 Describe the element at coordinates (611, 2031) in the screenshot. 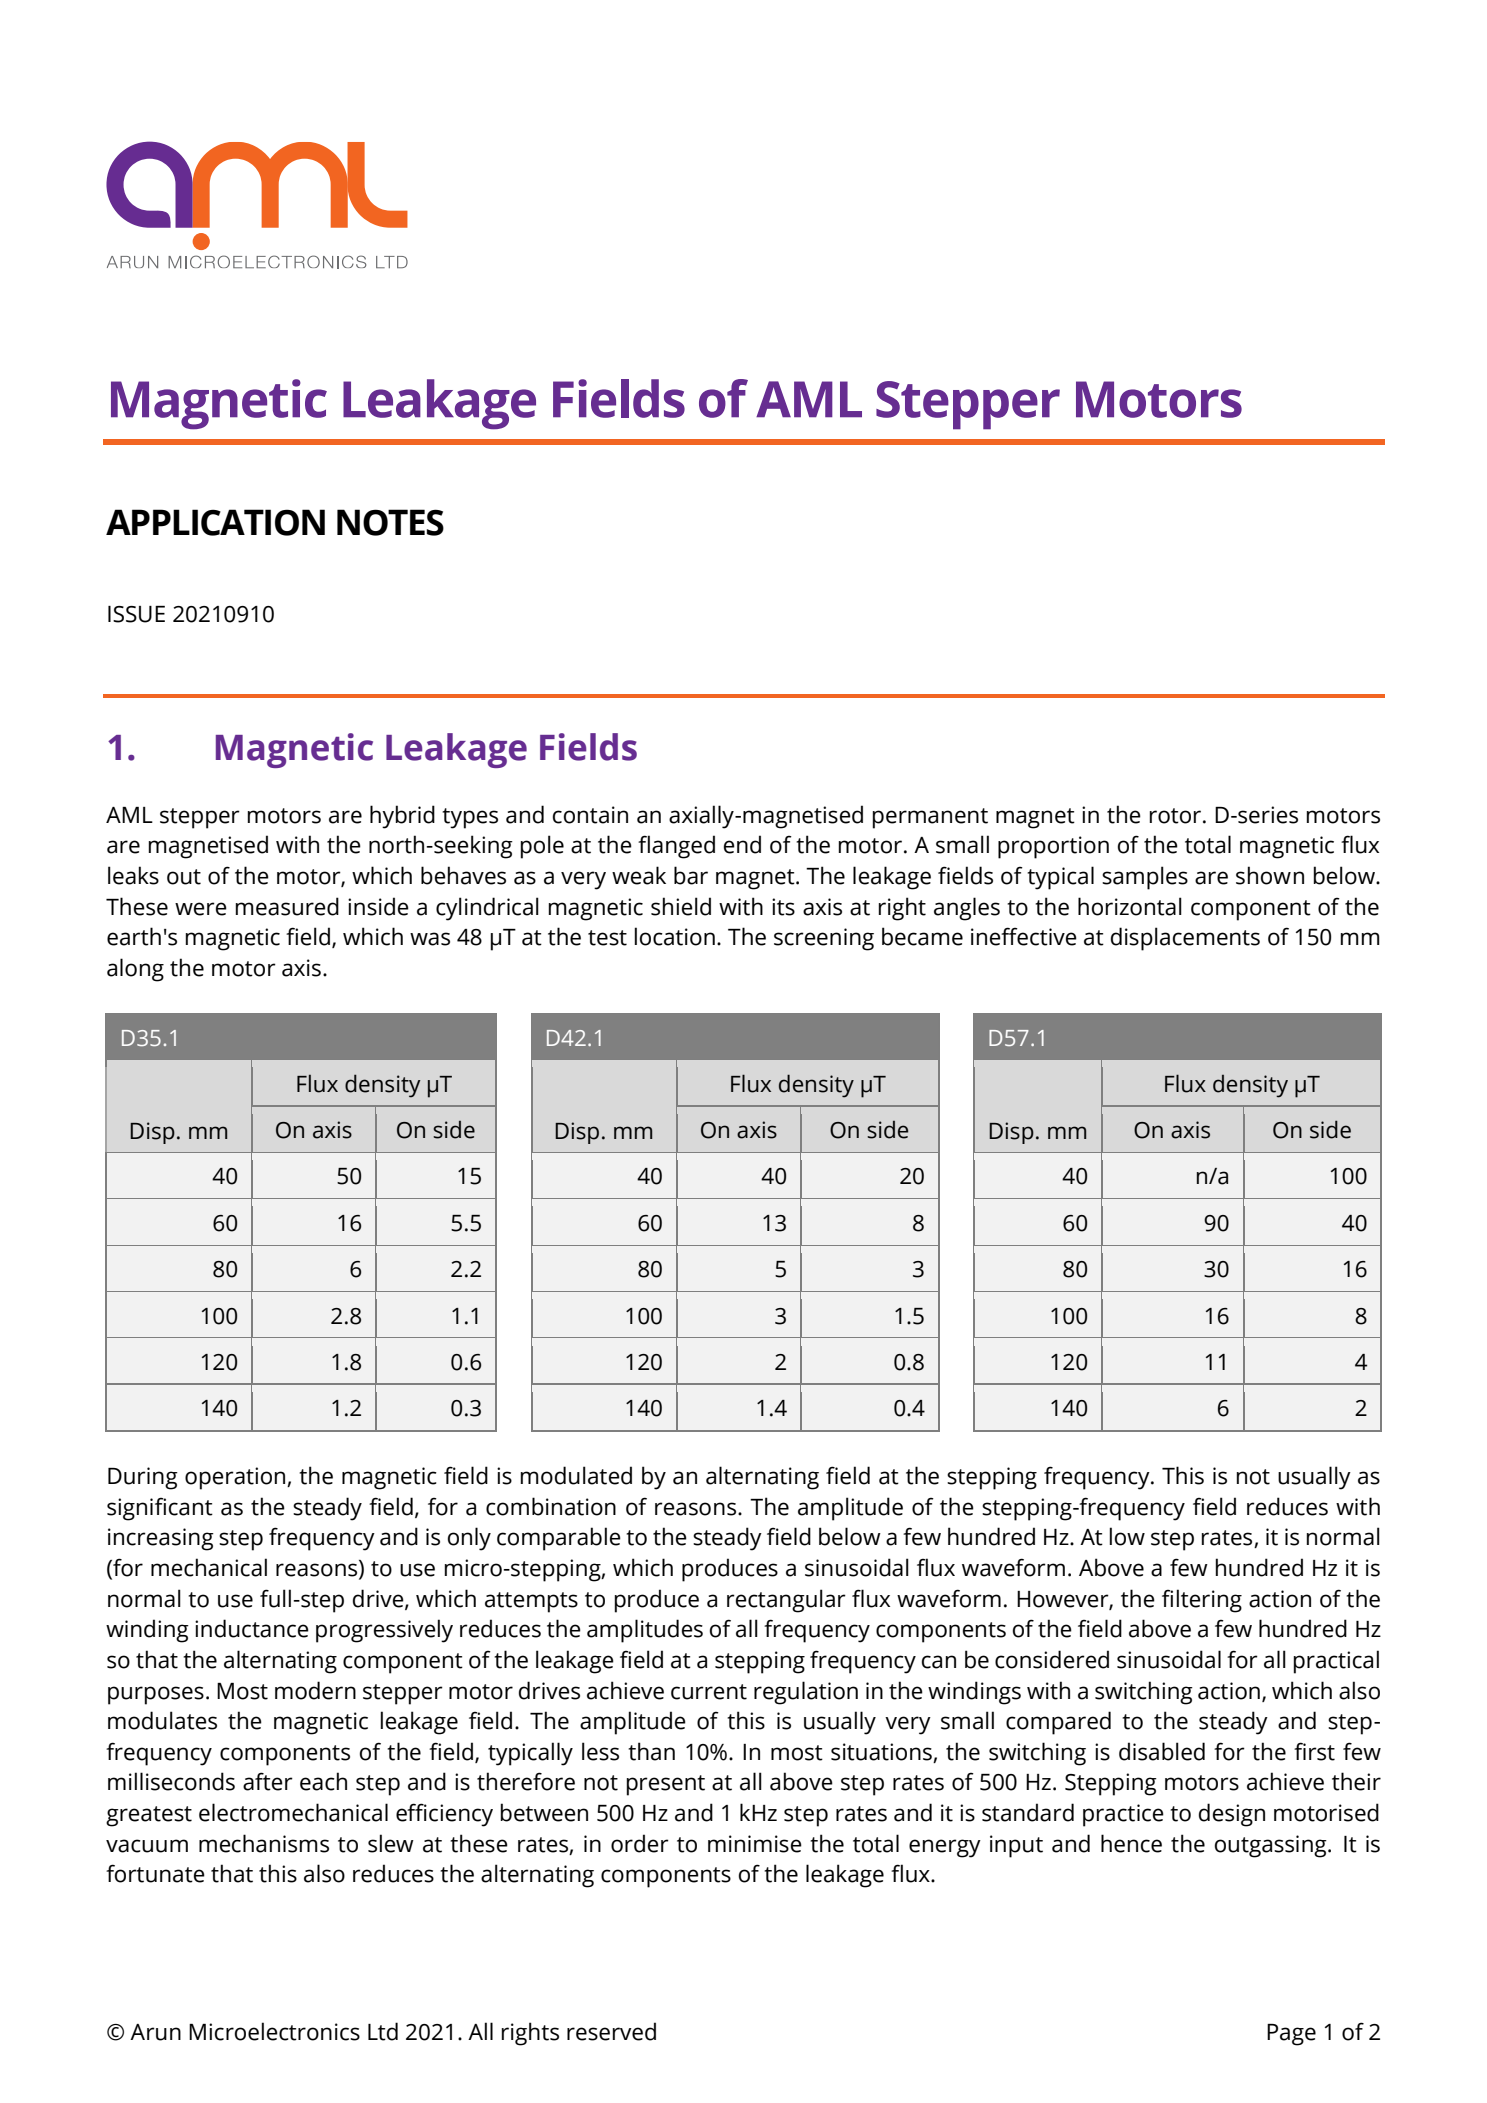

I see `reserved` at that location.
